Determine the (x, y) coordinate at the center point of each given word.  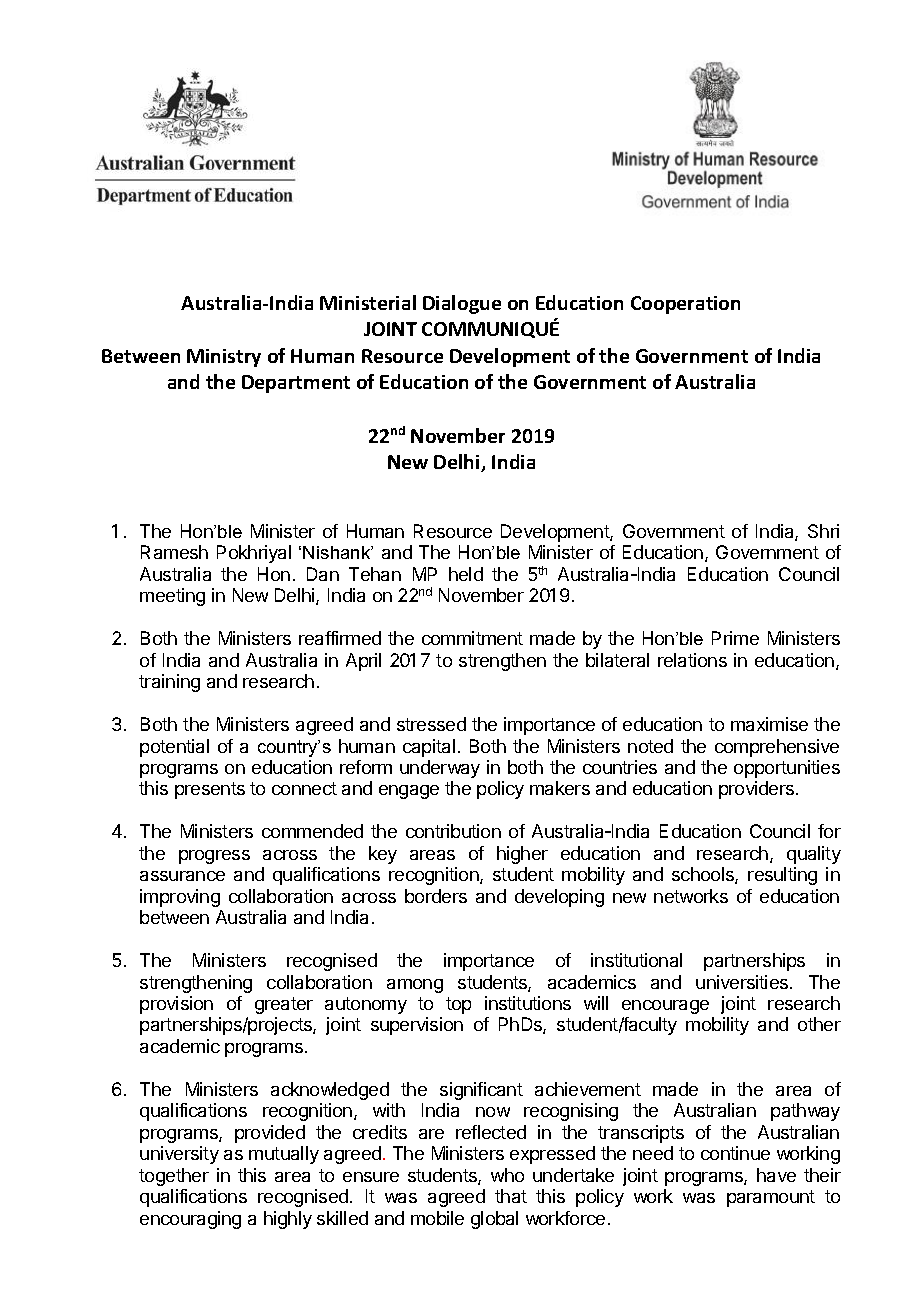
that (511, 1196)
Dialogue (462, 304)
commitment (472, 638)
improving (180, 898)
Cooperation (685, 305)
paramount (771, 1198)
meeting (172, 597)
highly (288, 1220)
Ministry (224, 358)
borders (436, 896)
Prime (735, 638)
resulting (782, 876)
